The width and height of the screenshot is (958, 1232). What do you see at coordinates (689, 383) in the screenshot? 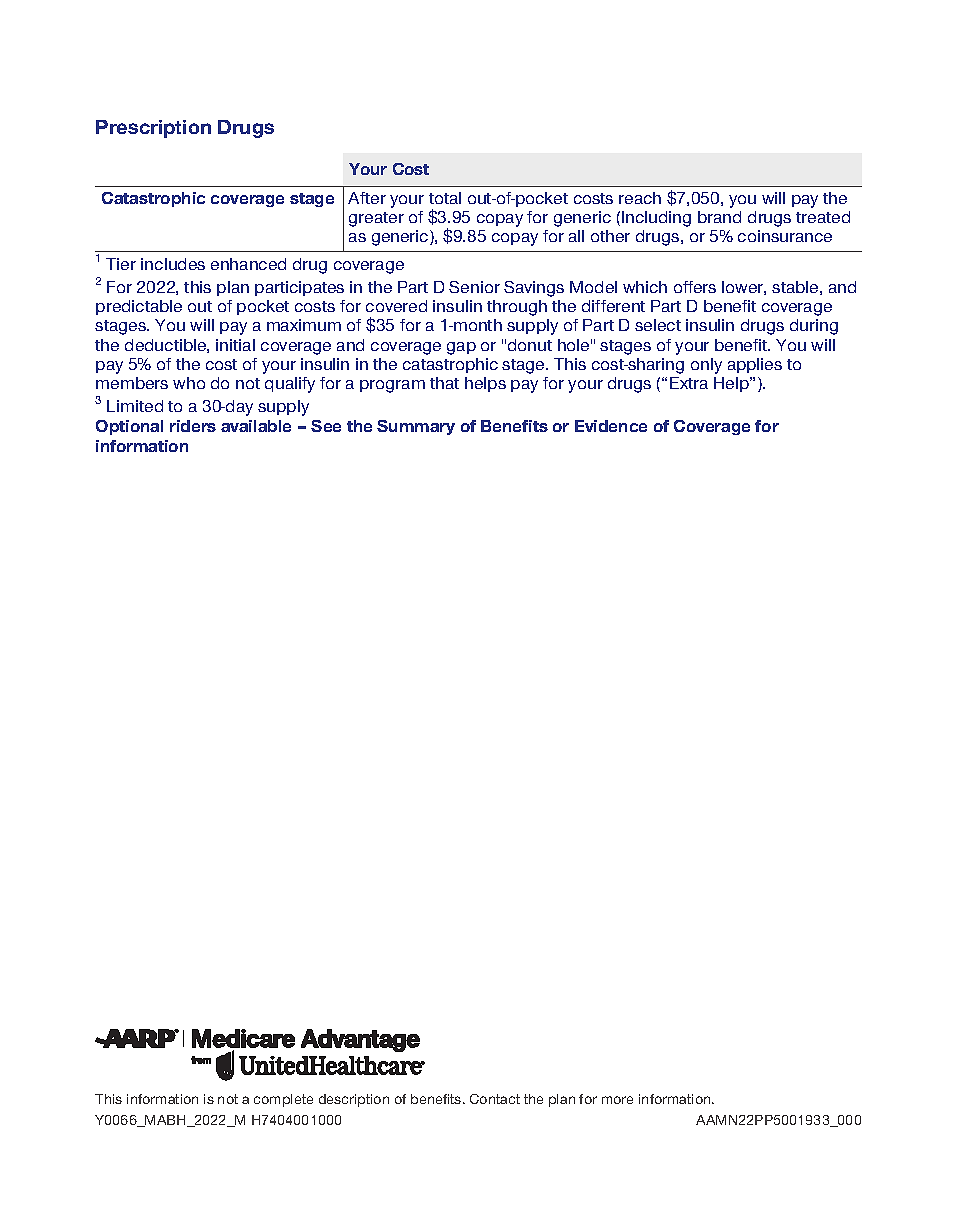
I see `Extra` at bounding box center [689, 383].
